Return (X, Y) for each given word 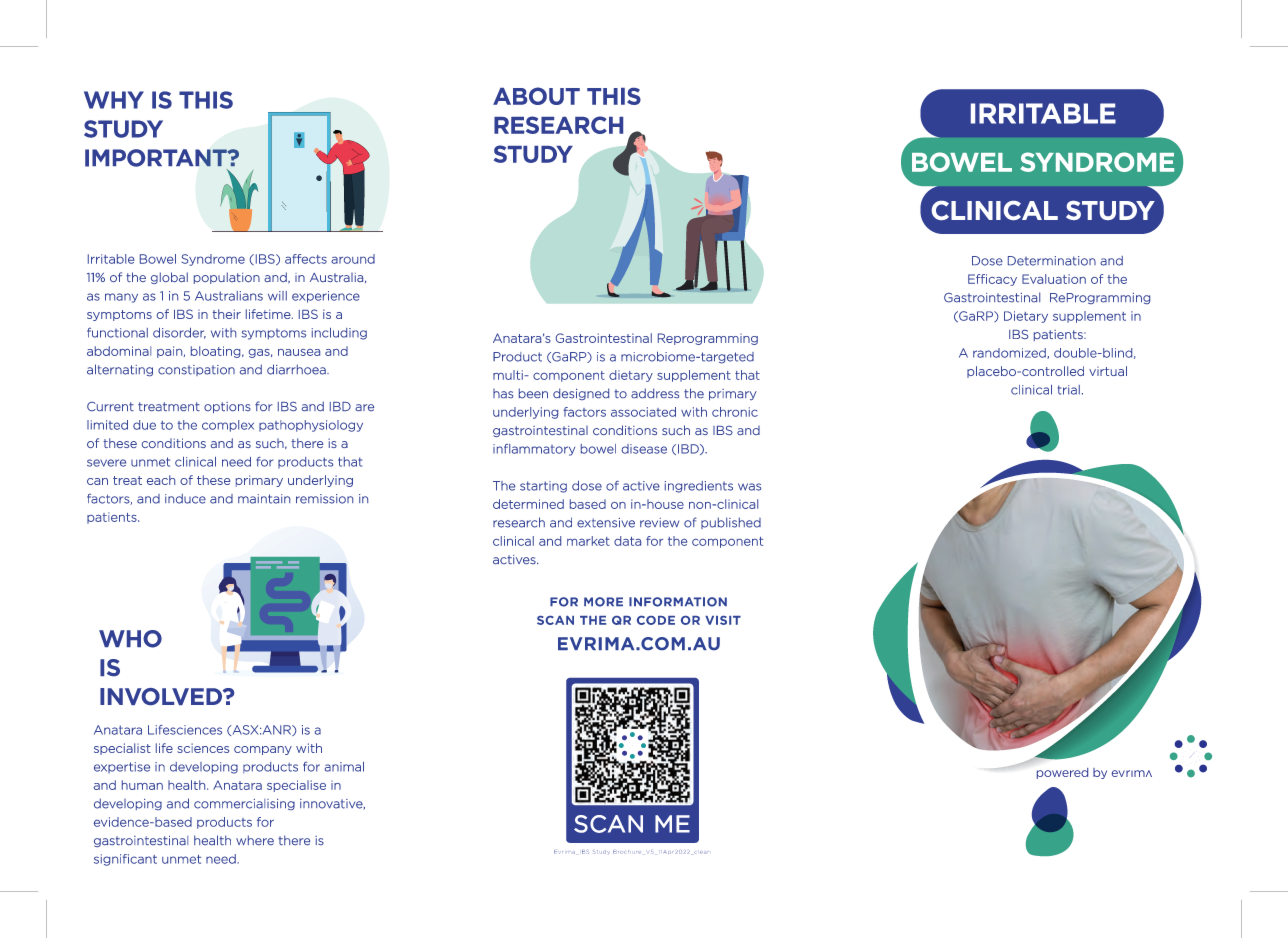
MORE (603, 602)
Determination (1052, 261)
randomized (1010, 353)
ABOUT (536, 96)
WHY (114, 100)
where (255, 840)
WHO (130, 639)
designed (581, 394)
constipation (196, 370)
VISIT (723, 620)
